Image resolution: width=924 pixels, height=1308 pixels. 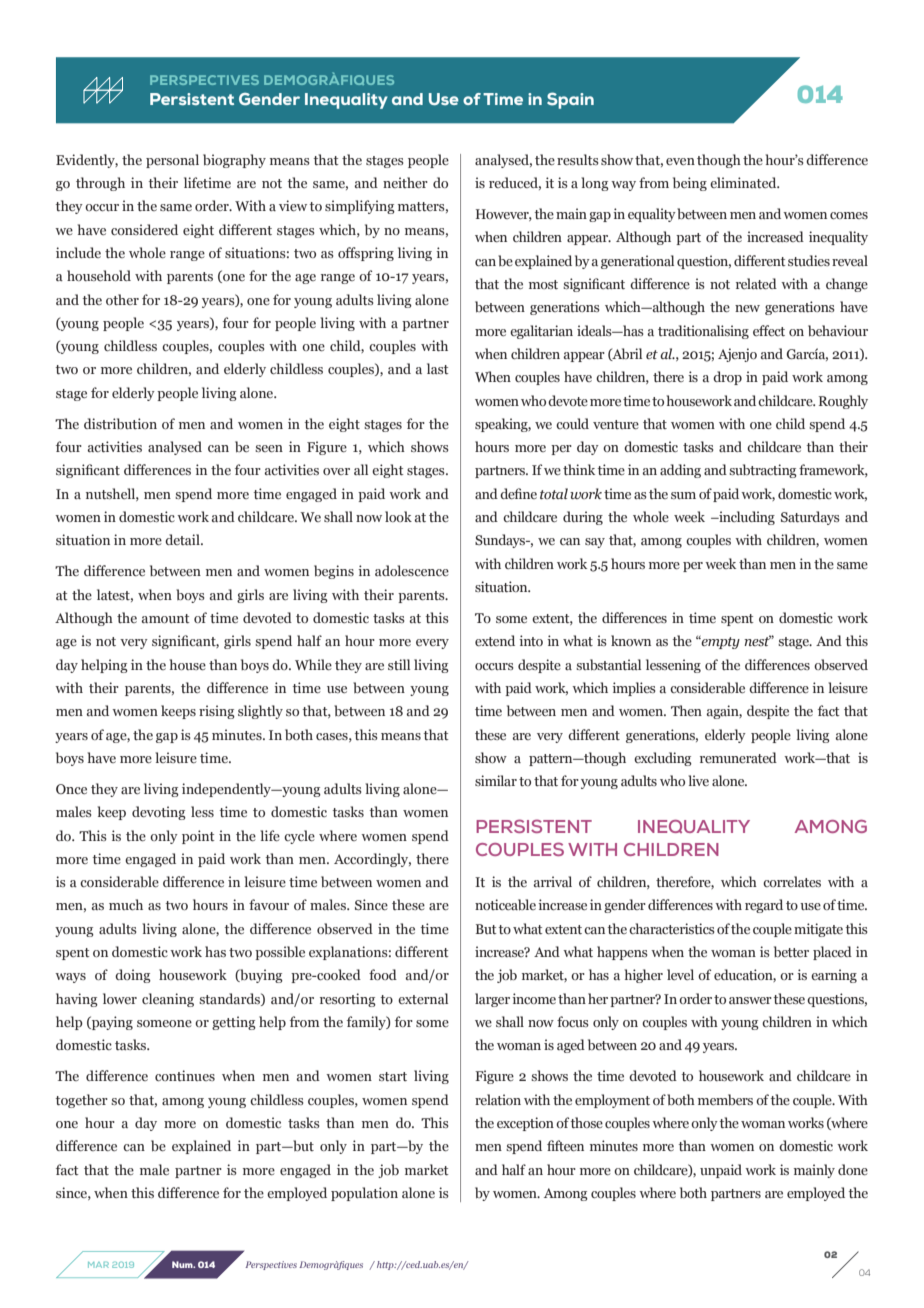 I want to click on much, so click(x=126, y=904).
